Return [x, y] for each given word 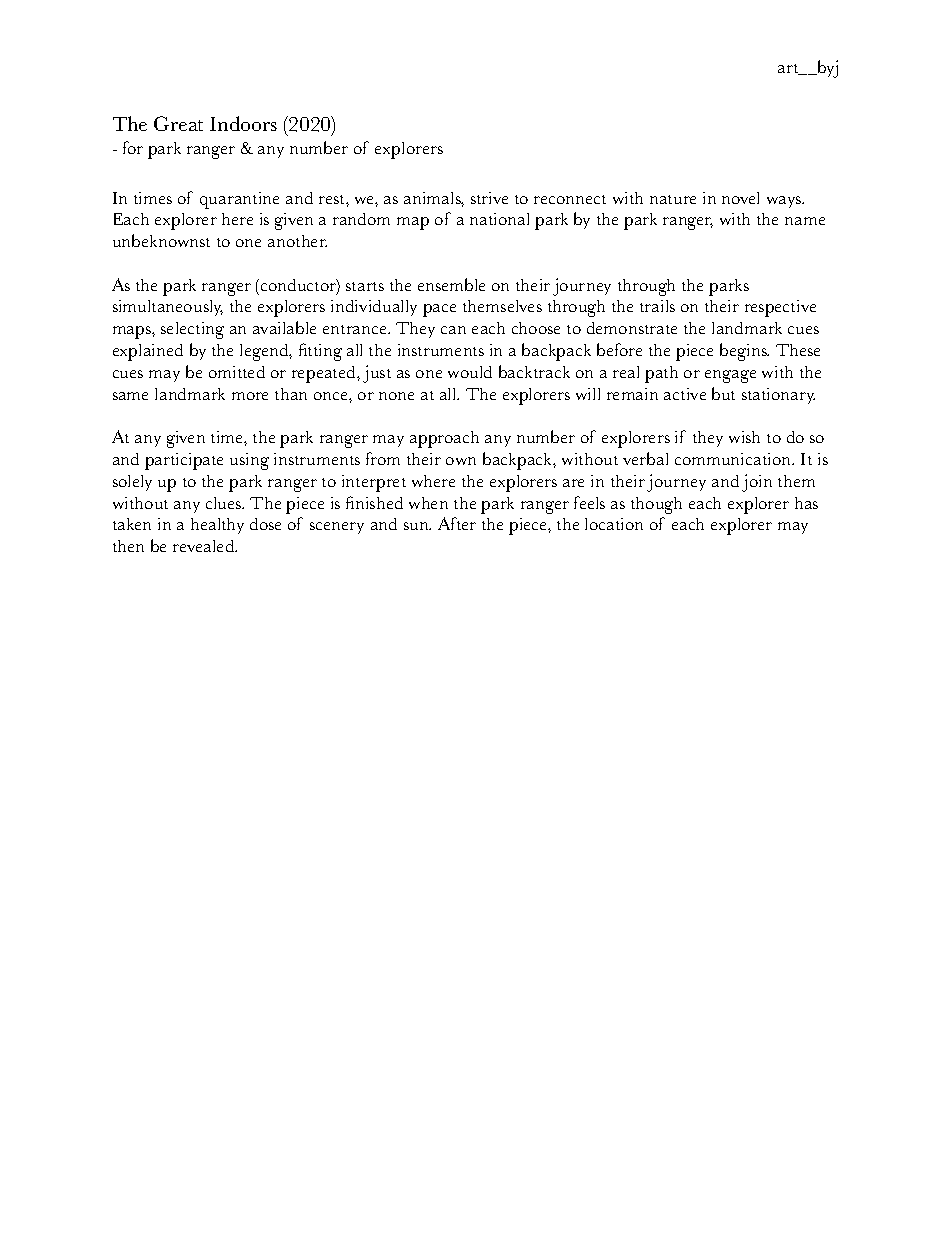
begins [744, 352]
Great [178, 123]
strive [489, 198]
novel [740, 198]
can [453, 330]
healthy [217, 526]
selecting [192, 330]
